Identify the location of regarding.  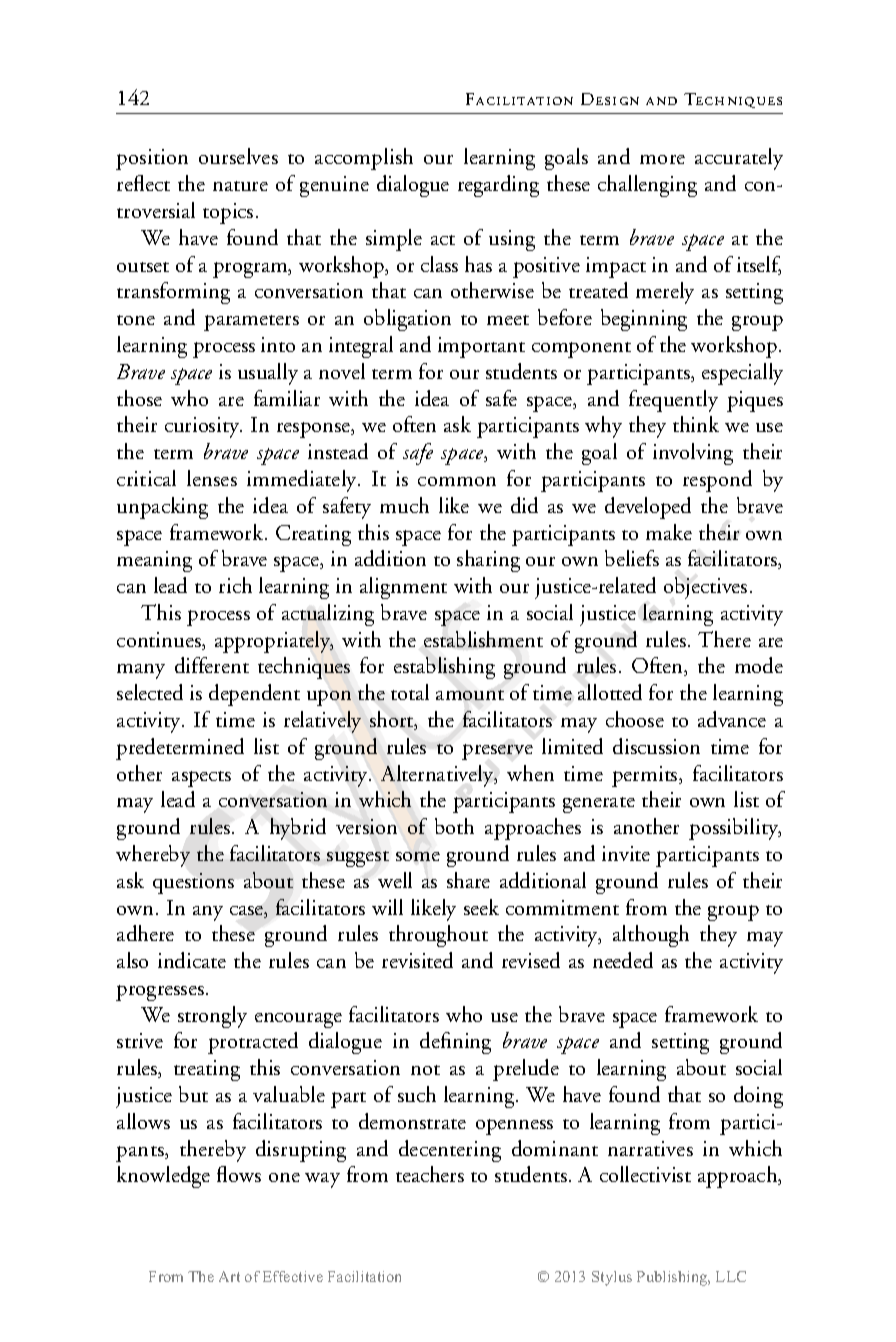
(498, 186).
